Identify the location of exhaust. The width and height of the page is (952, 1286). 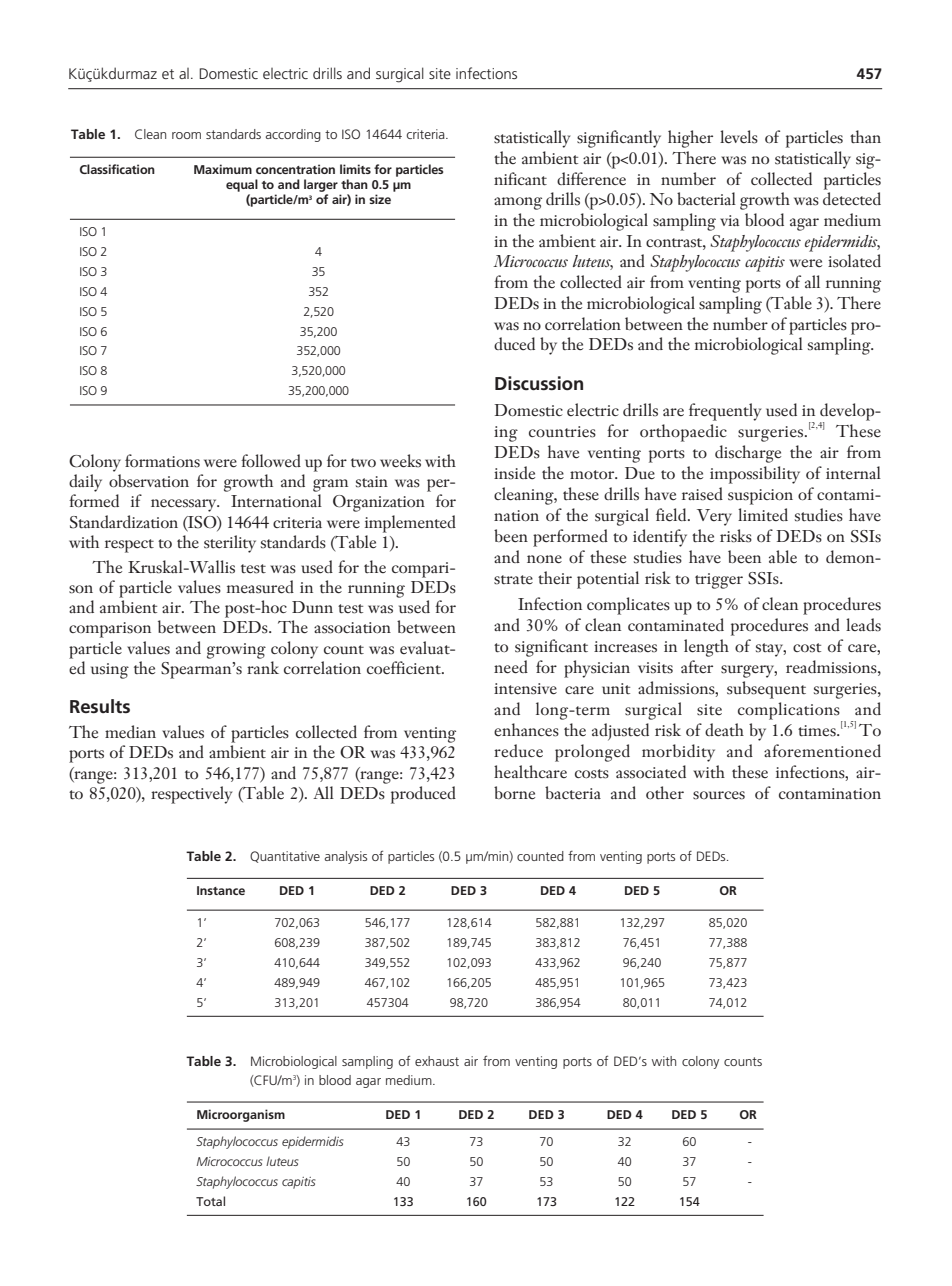
(437, 1061).
